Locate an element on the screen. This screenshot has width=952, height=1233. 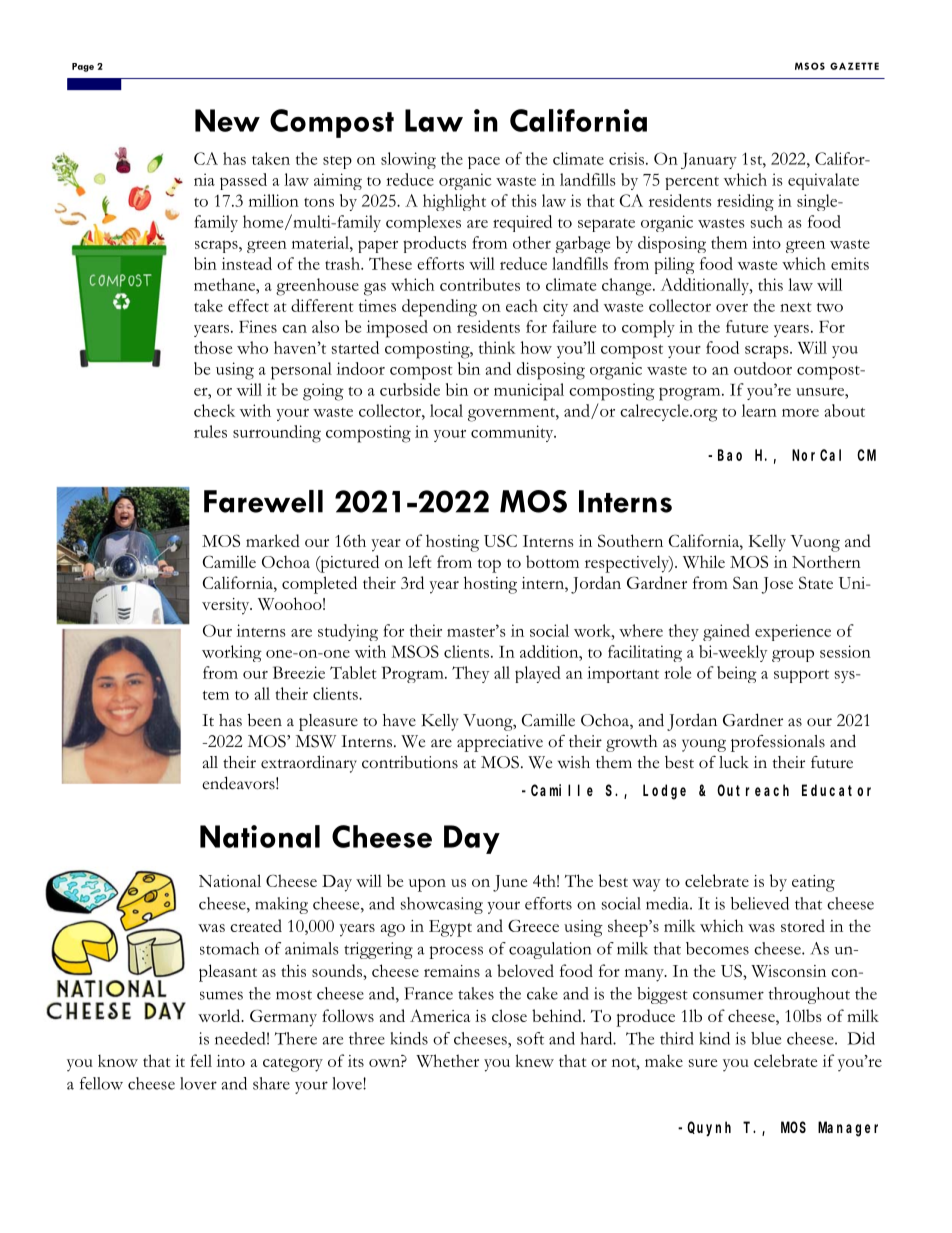
check is located at coordinates (214, 410).
